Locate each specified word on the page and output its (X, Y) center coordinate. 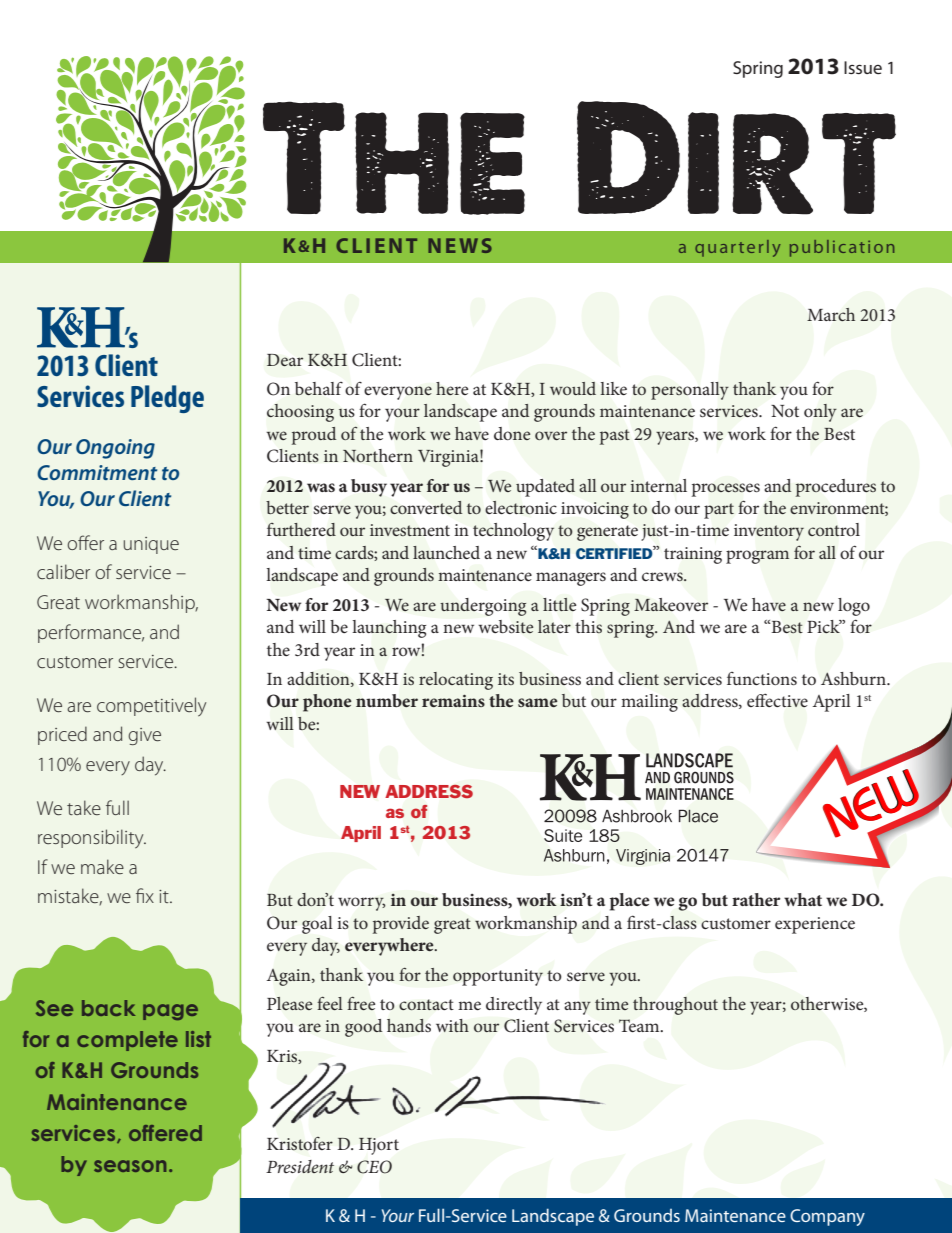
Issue (863, 67)
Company (827, 1217)
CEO (374, 1167)
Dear (285, 360)
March (831, 315)
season (130, 1166)
